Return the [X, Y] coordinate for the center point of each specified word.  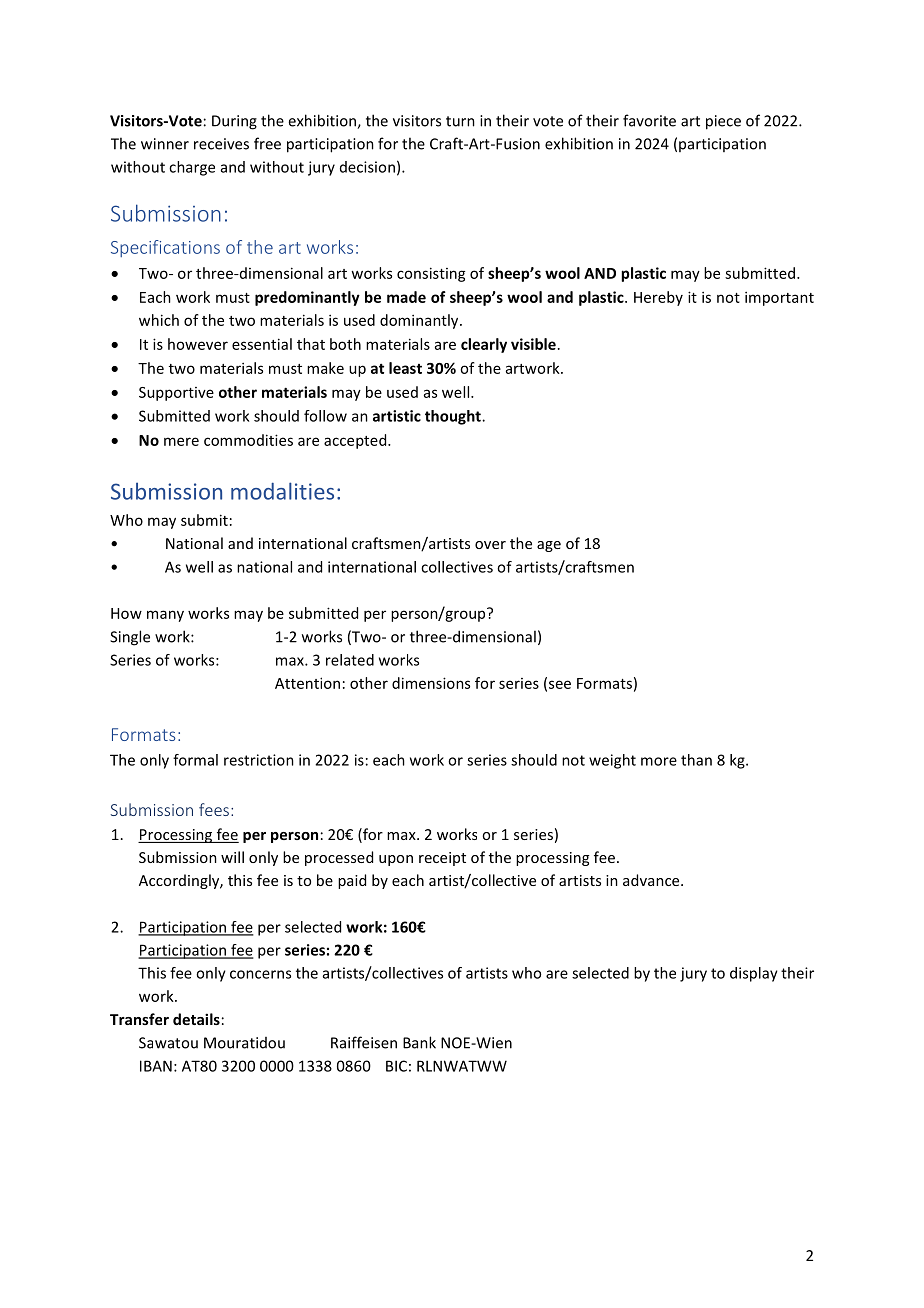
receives [221, 144]
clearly [484, 345]
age [549, 546]
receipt [442, 859]
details [196, 1019]
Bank [419, 1042]
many [165, 616]
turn [460, 121]
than [696, 760]
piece [723, 122]
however [198, 344]
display [754, 974]
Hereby [658, 298]
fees [214, 809]
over [490, 545]
